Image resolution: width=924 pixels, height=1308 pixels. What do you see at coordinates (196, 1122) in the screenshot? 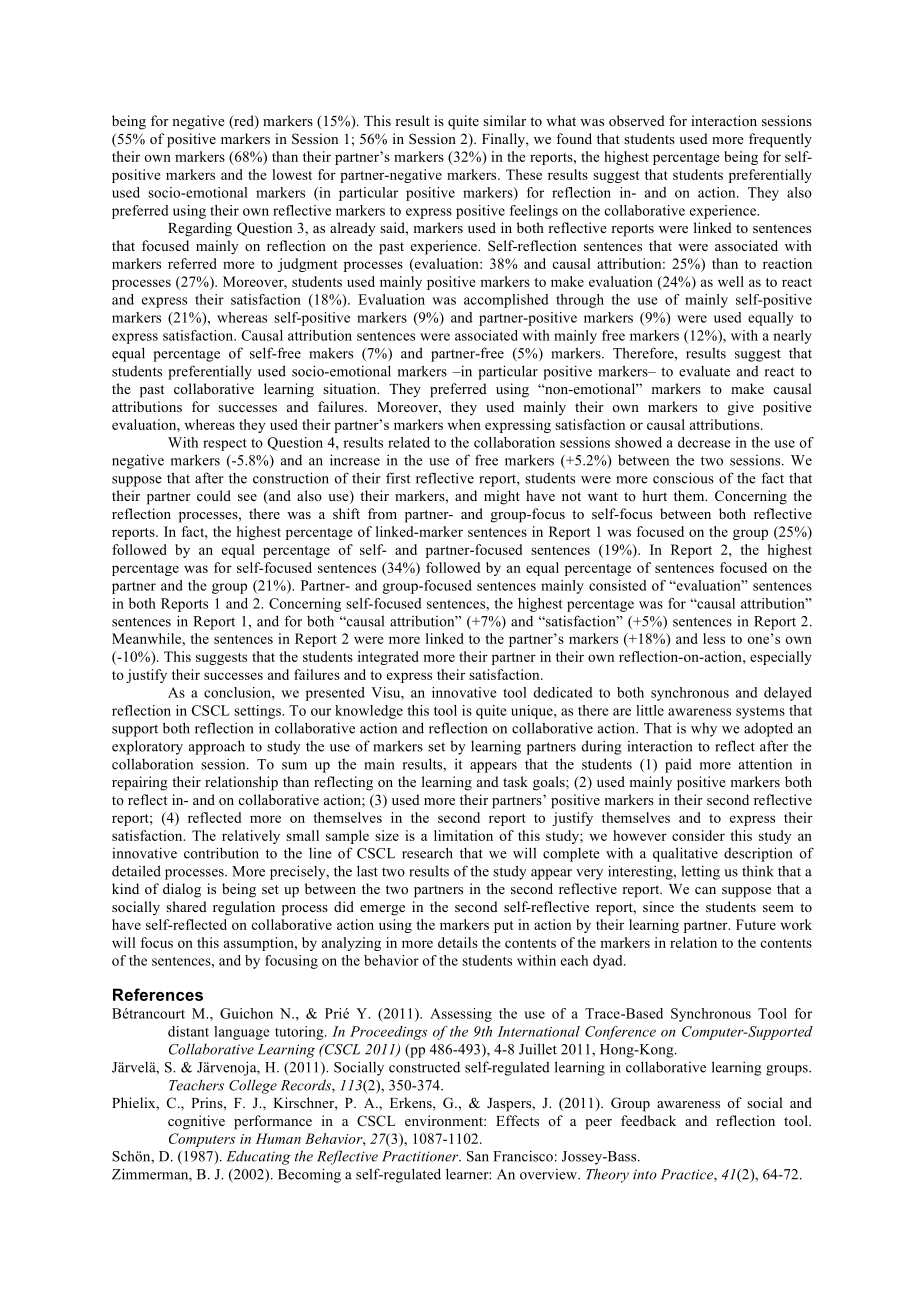
I see `cognitive` at bounding box center [196, 1122].
